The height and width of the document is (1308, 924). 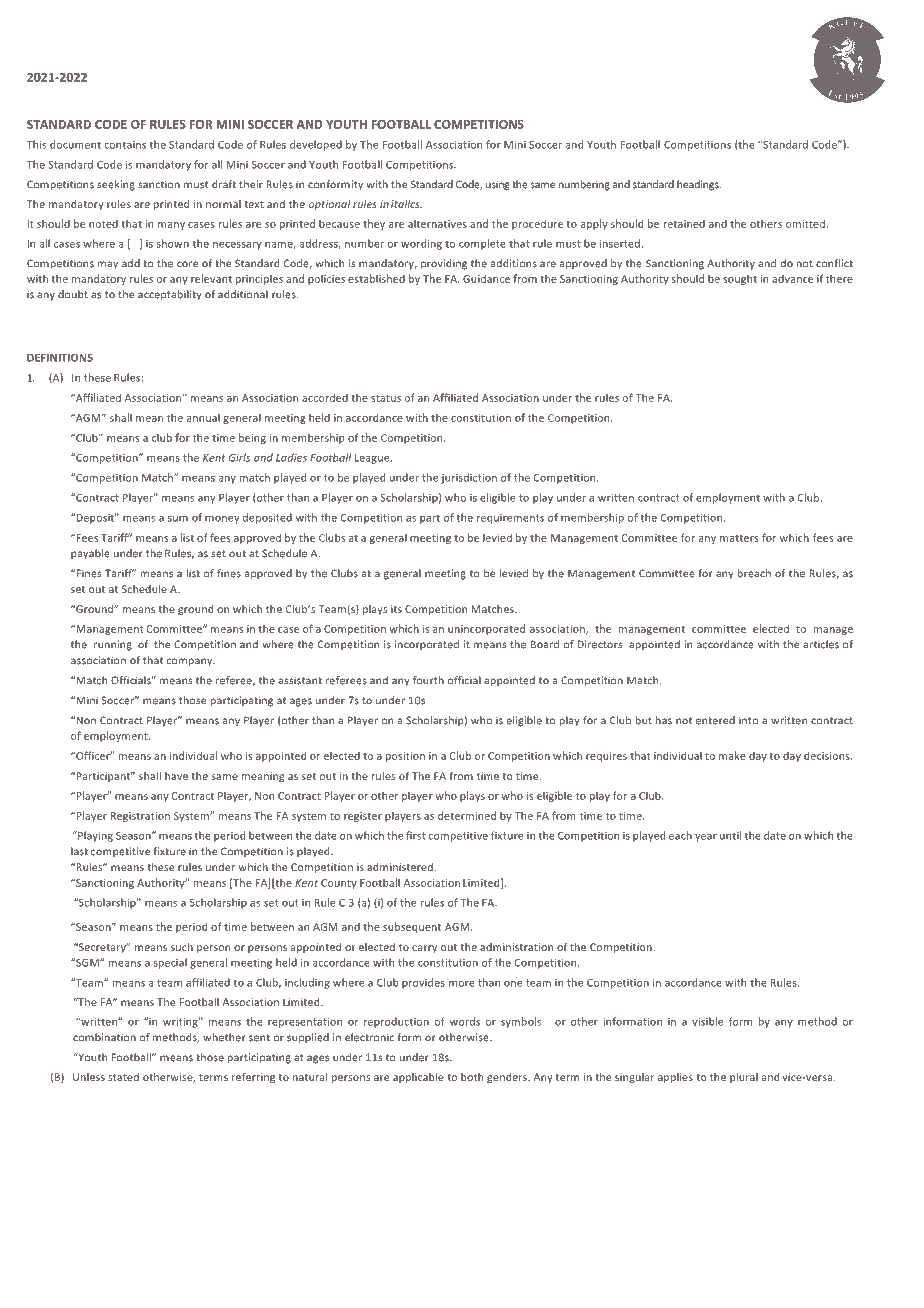 What do you see at coordinates (469, 478) in the document?
I see `jurisdiction` at bounding box center [469, 478].
